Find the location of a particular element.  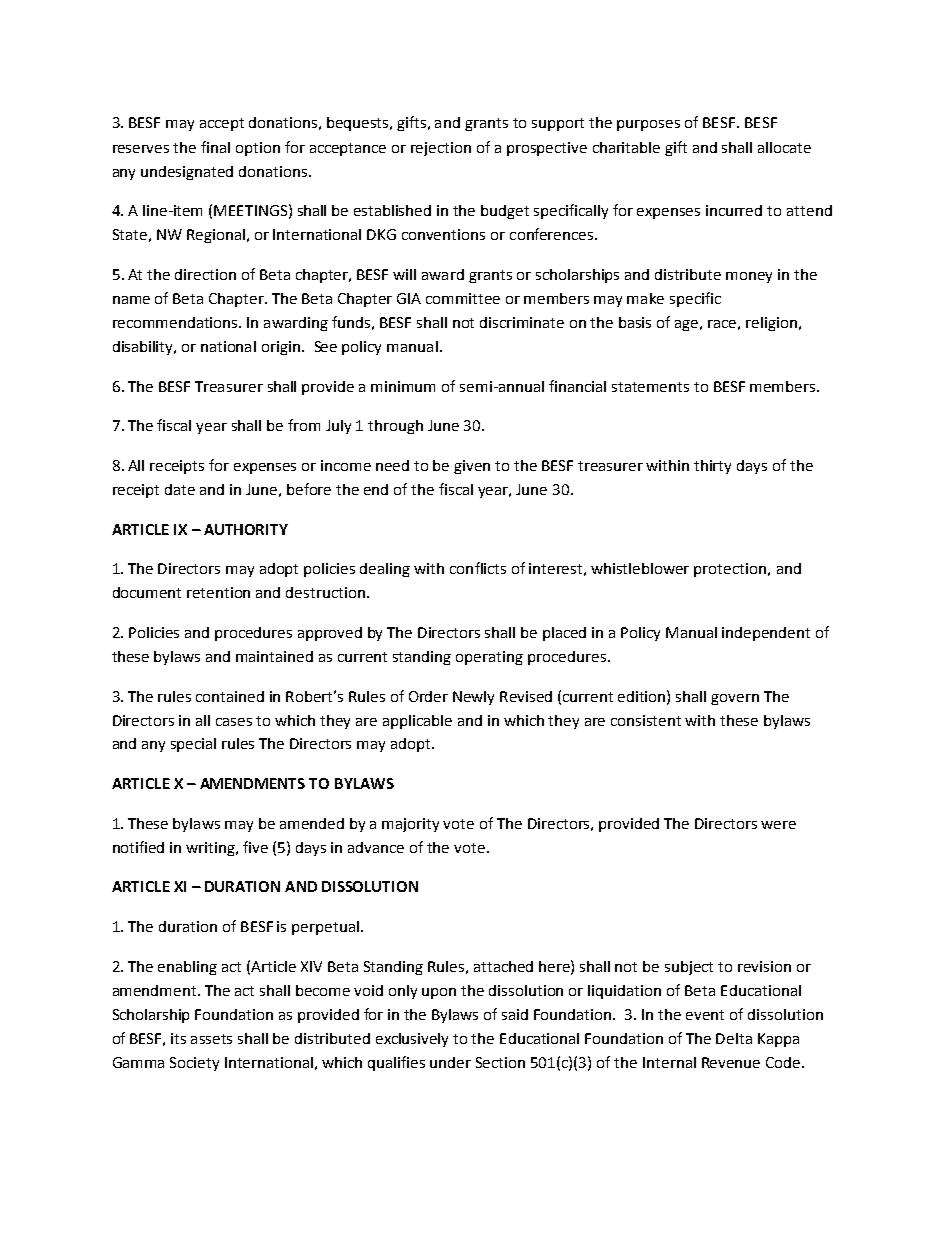

assets is located at coordinates (211, 1039).
